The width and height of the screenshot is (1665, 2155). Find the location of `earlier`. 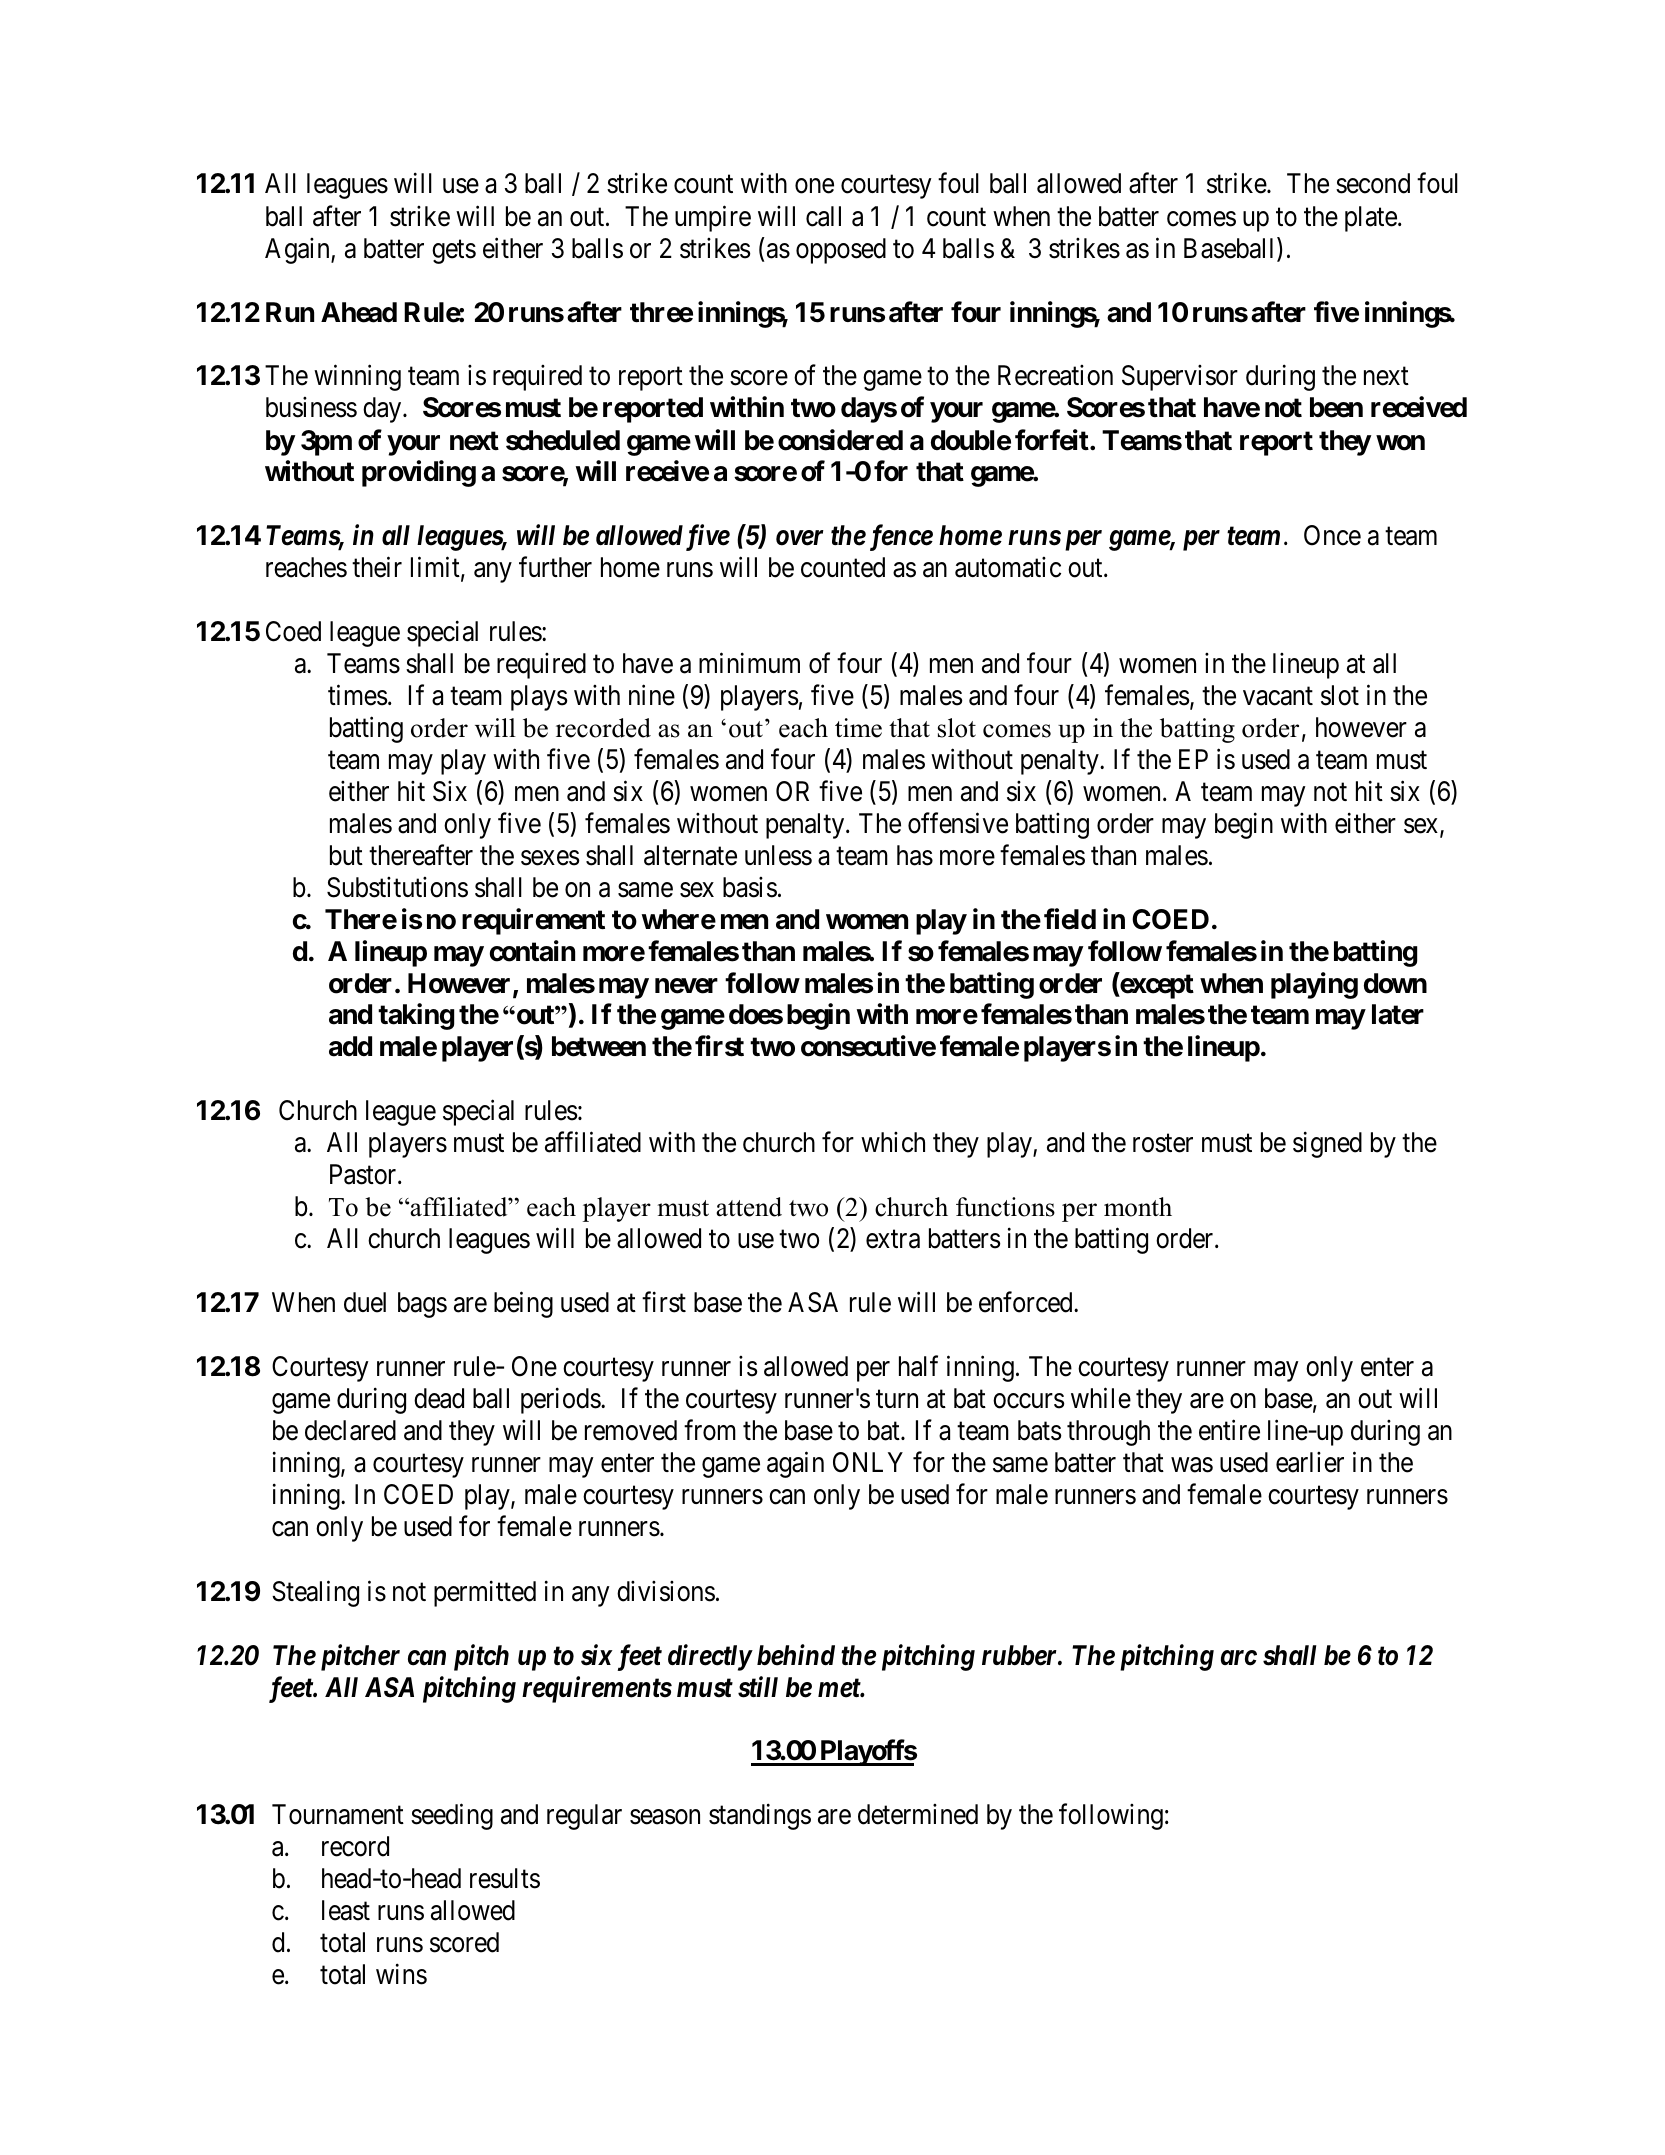

earlier is located at coordinates (1310, 1462).
